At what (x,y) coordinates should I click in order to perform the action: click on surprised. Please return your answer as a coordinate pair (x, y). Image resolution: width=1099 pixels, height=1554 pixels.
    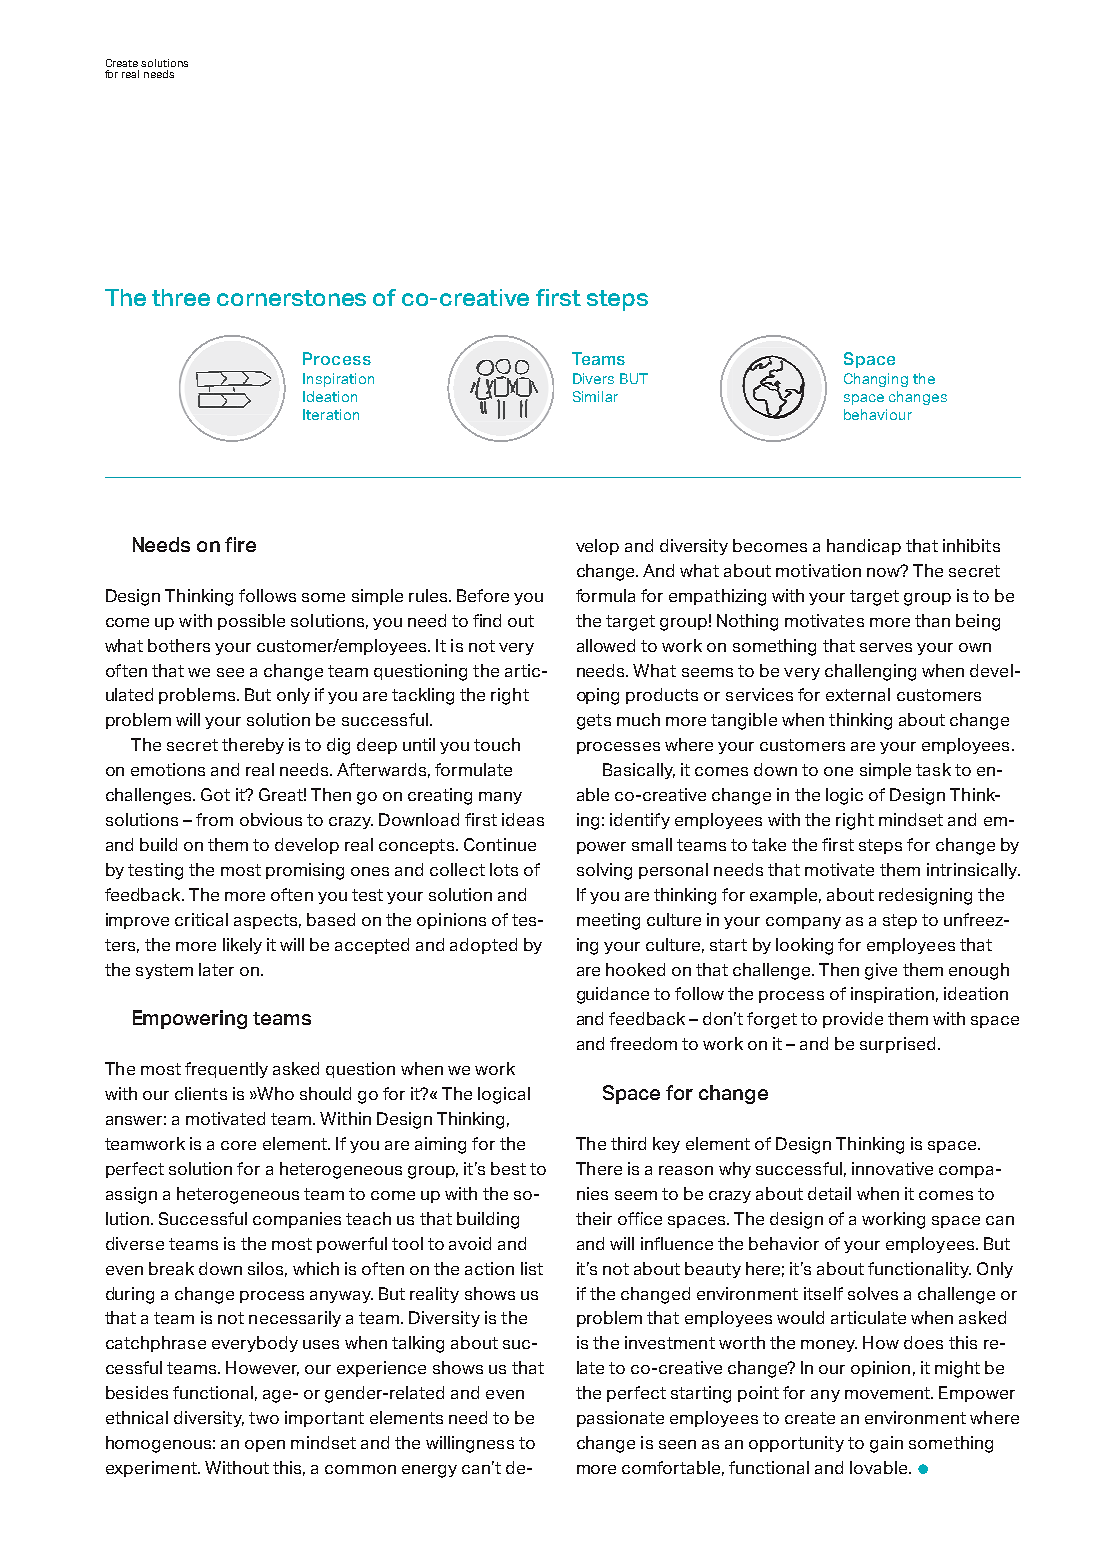
    Looking at the image, I should click on (897, 1045).
